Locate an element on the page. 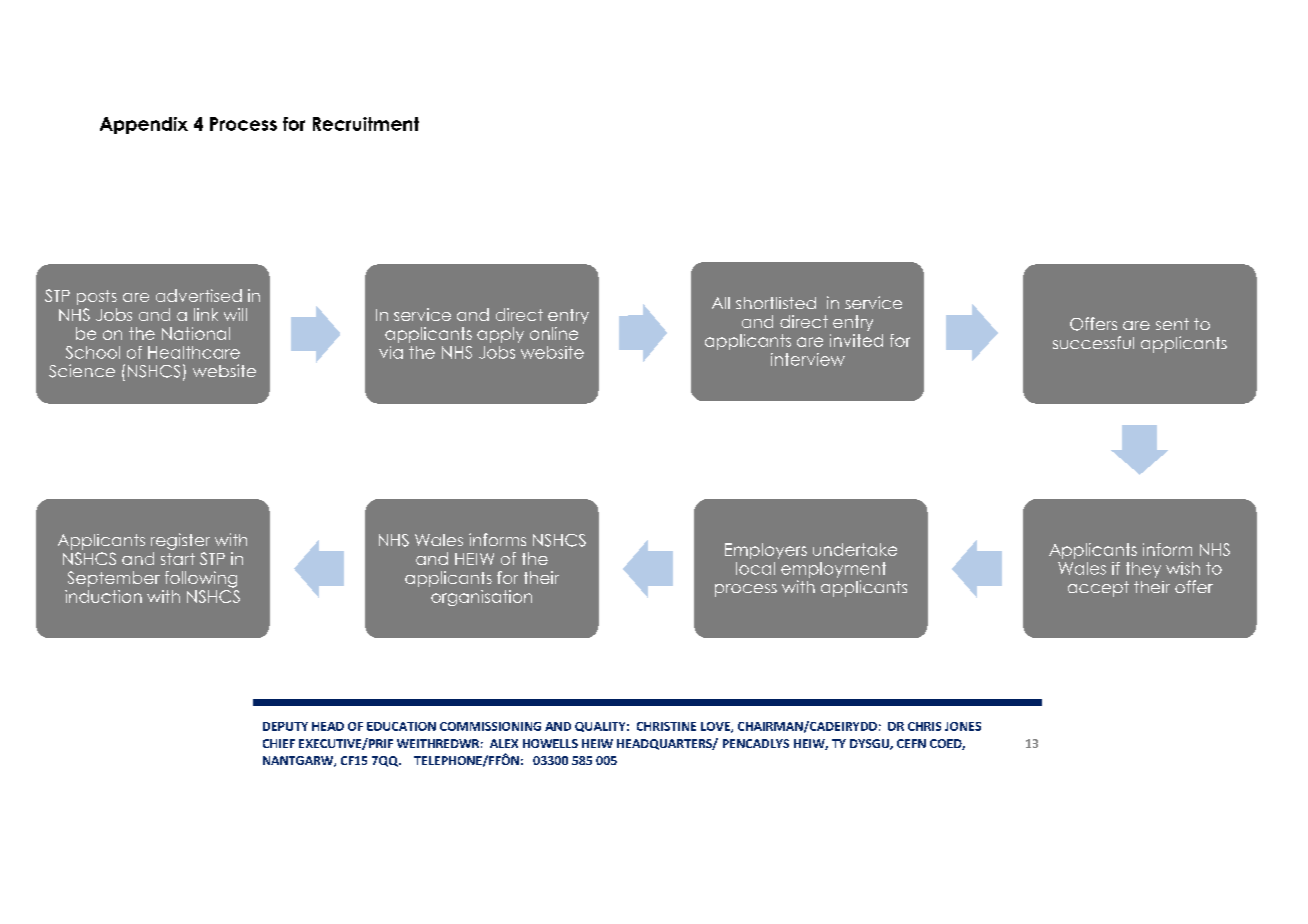  LOVE is located at coordinates (716, 727).
